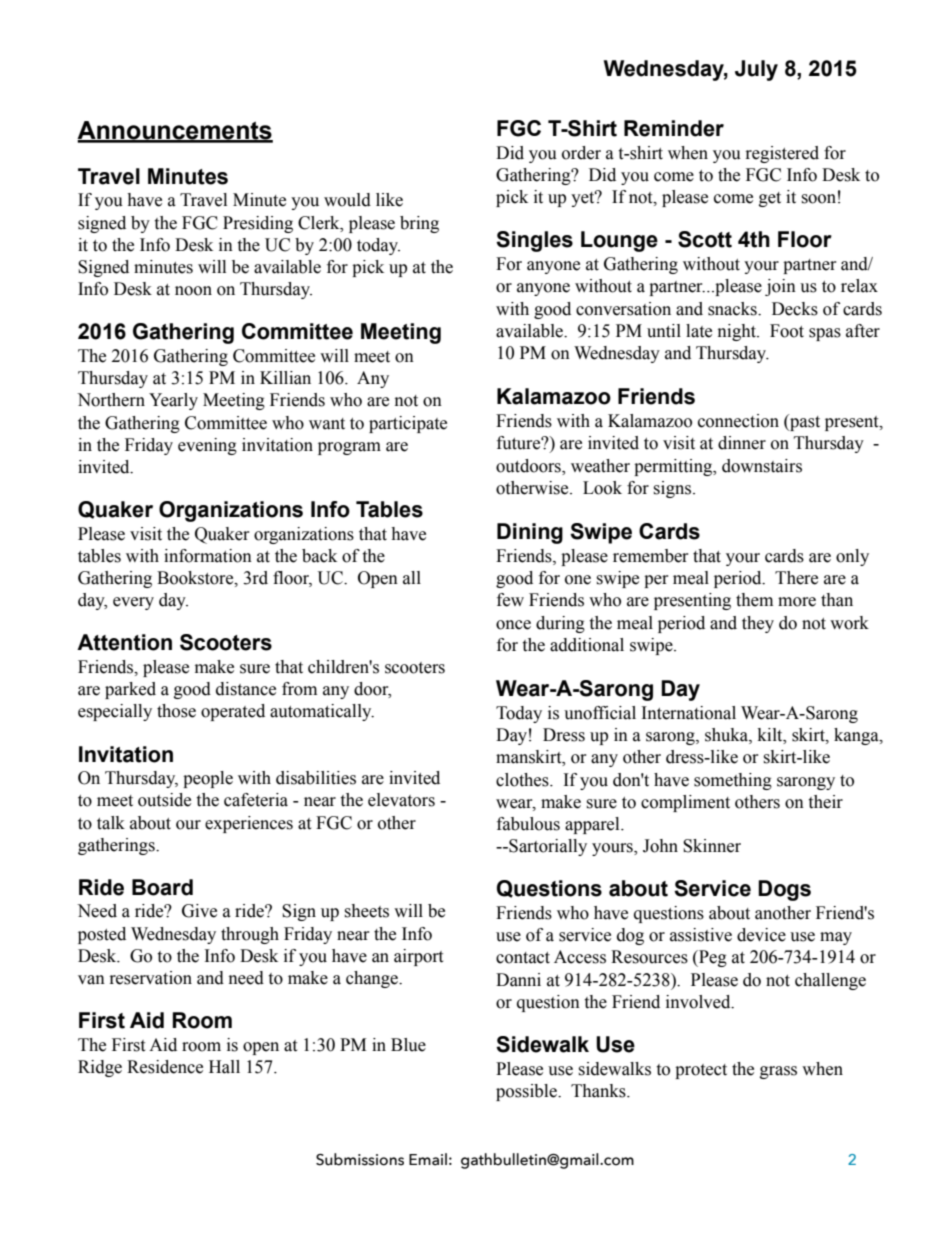 The width and height of the page is (952, 1233). What do you see at coordinates (581, 153) in the page?
I see `order` at bounding box center [581, 153].
